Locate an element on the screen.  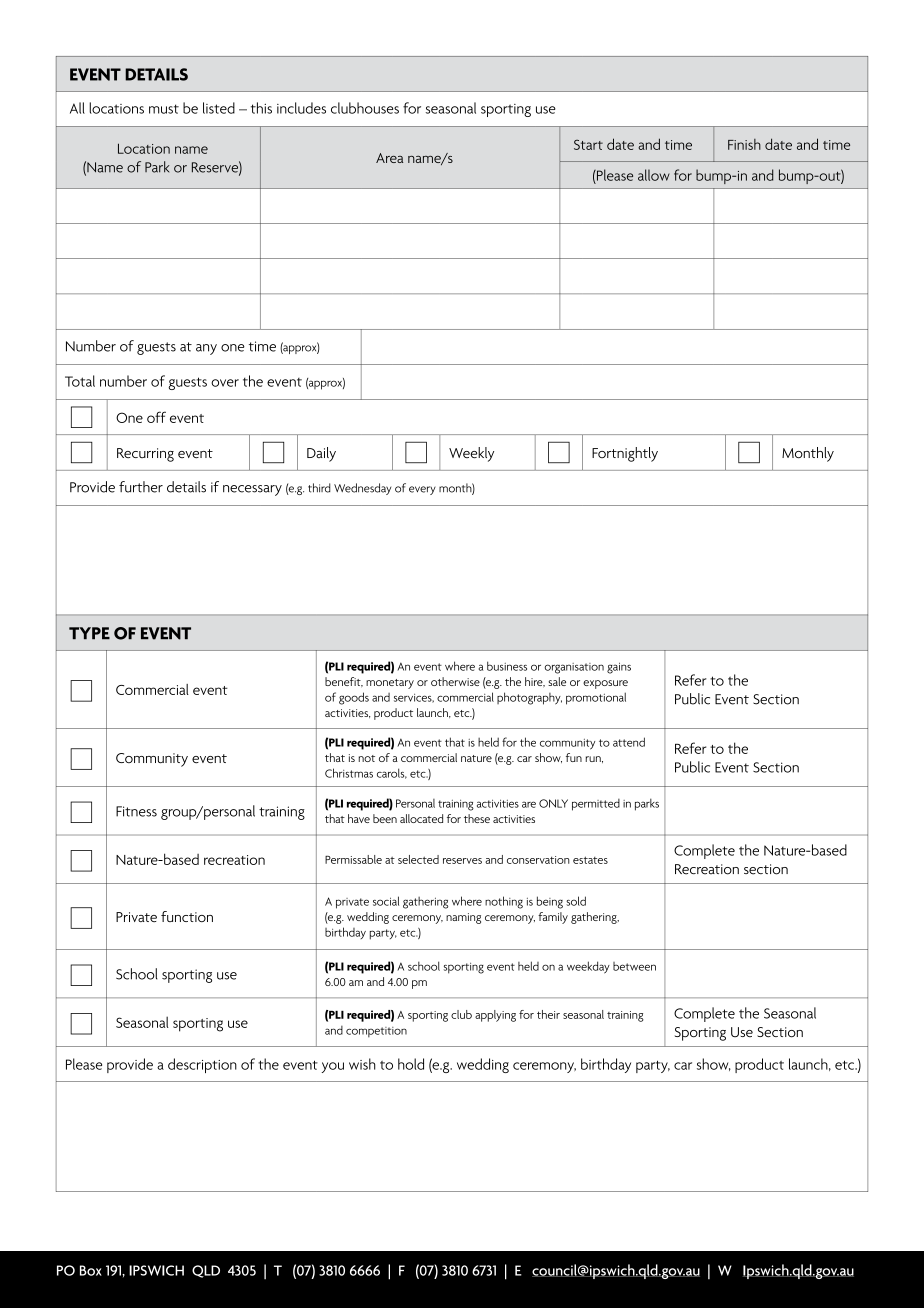
allocated is located at coordinates (421, 818).
